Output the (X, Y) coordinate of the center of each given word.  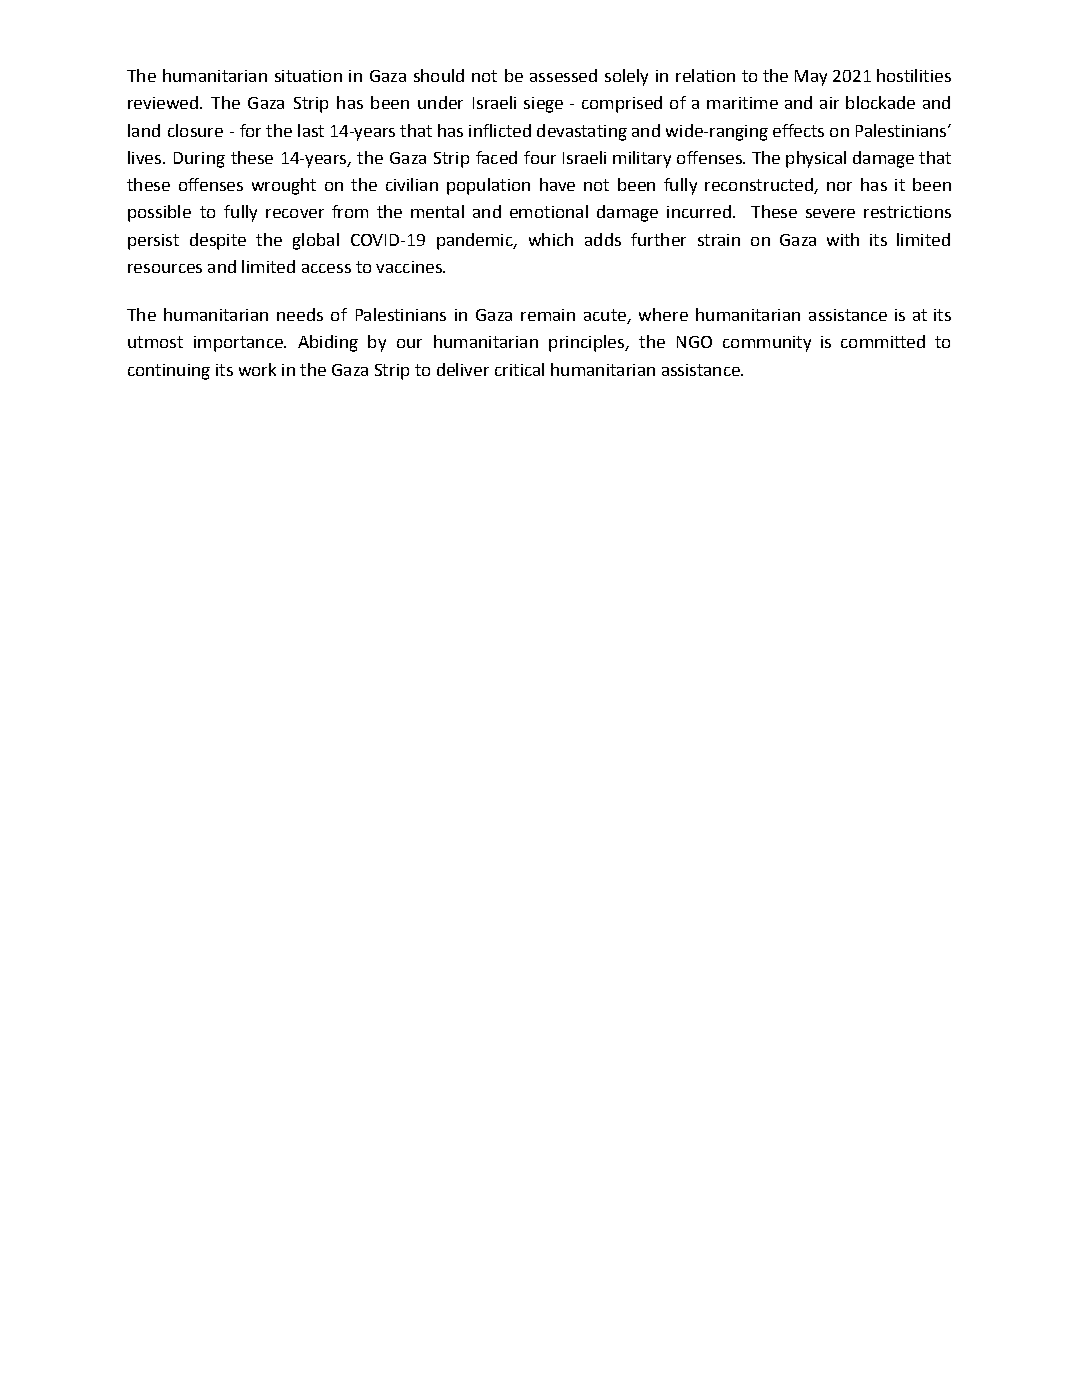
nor (839, 186)
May (811, 78)
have (557, 184)
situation (308, 76)
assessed (563, 75)
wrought (284, 186)
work (257, 369)
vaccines (410, 267)
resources (165, 268)
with (843, 239)
